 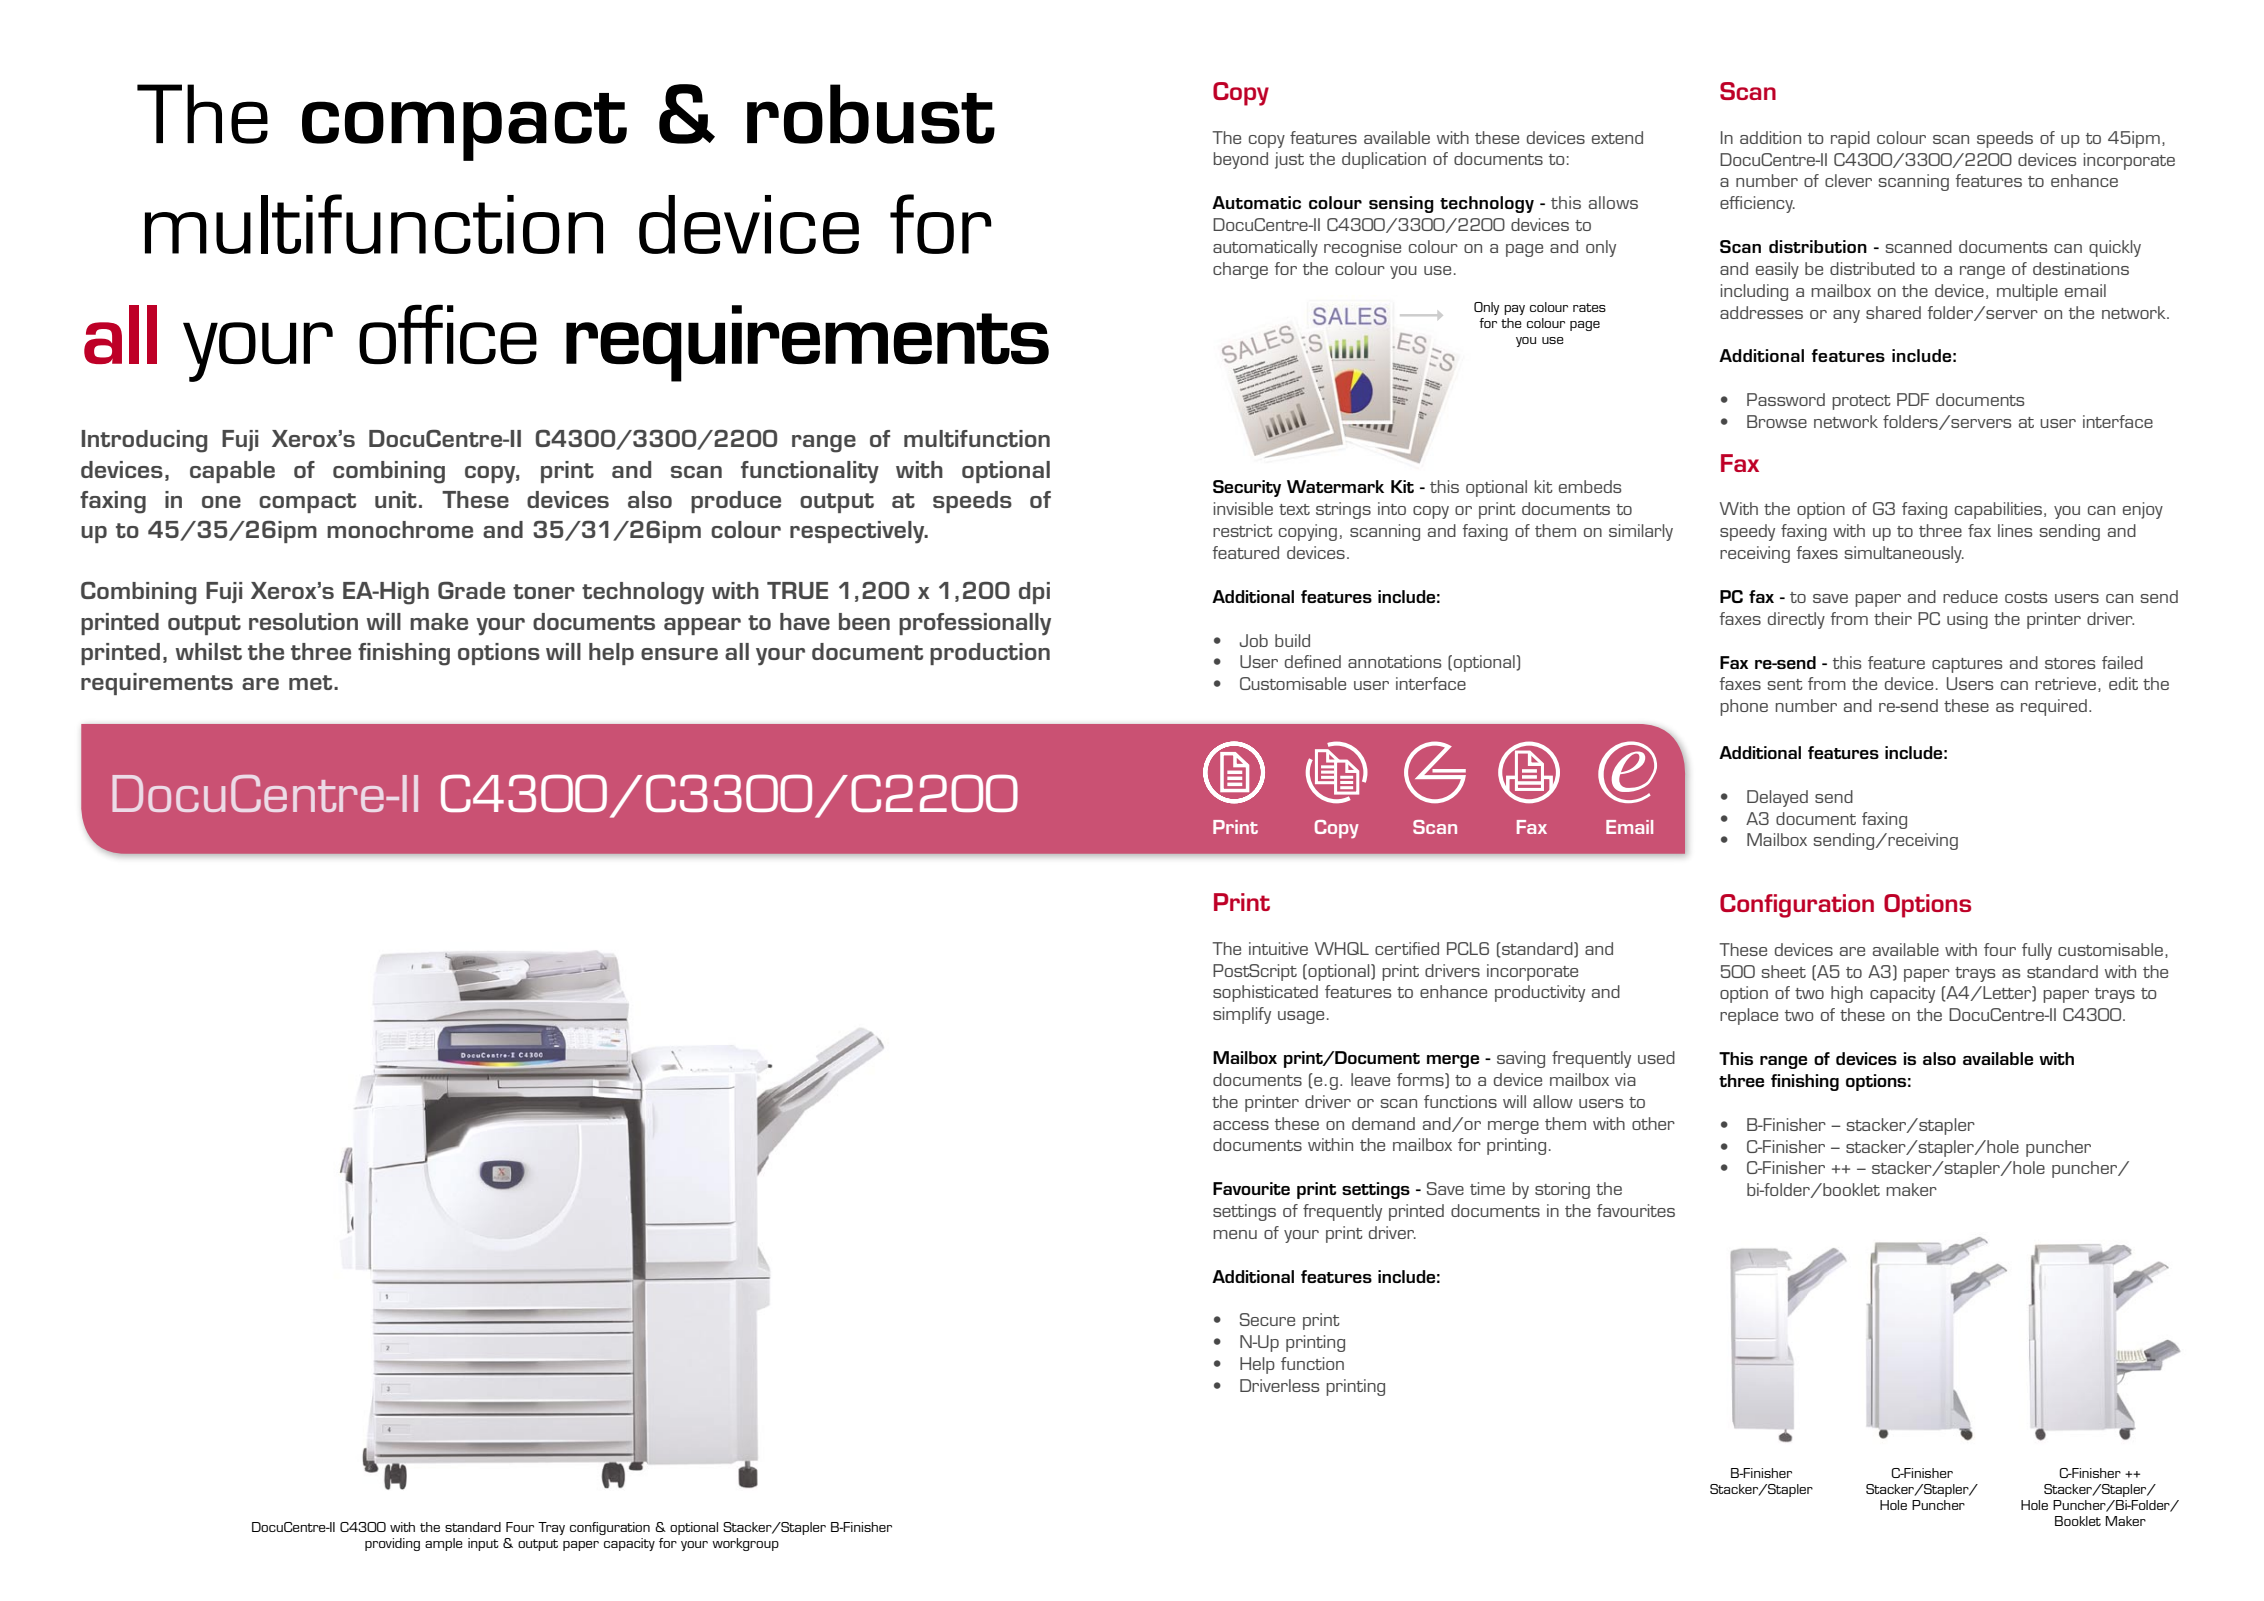 What do you see at coordinates (1241, 160) in the screenshot?
I see `beyond` at bounding box center [1241, 160].
